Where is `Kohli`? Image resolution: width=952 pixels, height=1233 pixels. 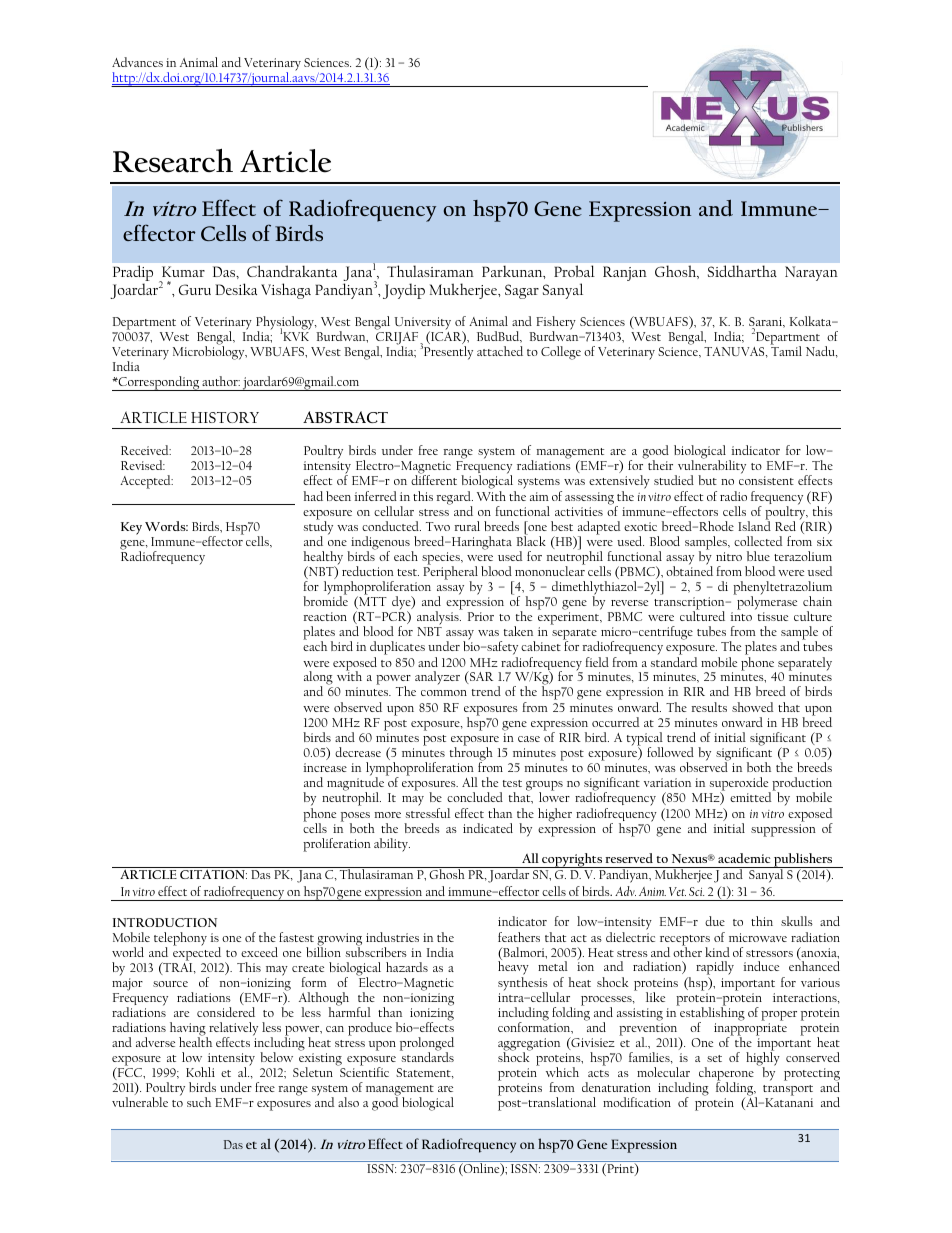 Kohli is located at coordinates (200, 1072).
